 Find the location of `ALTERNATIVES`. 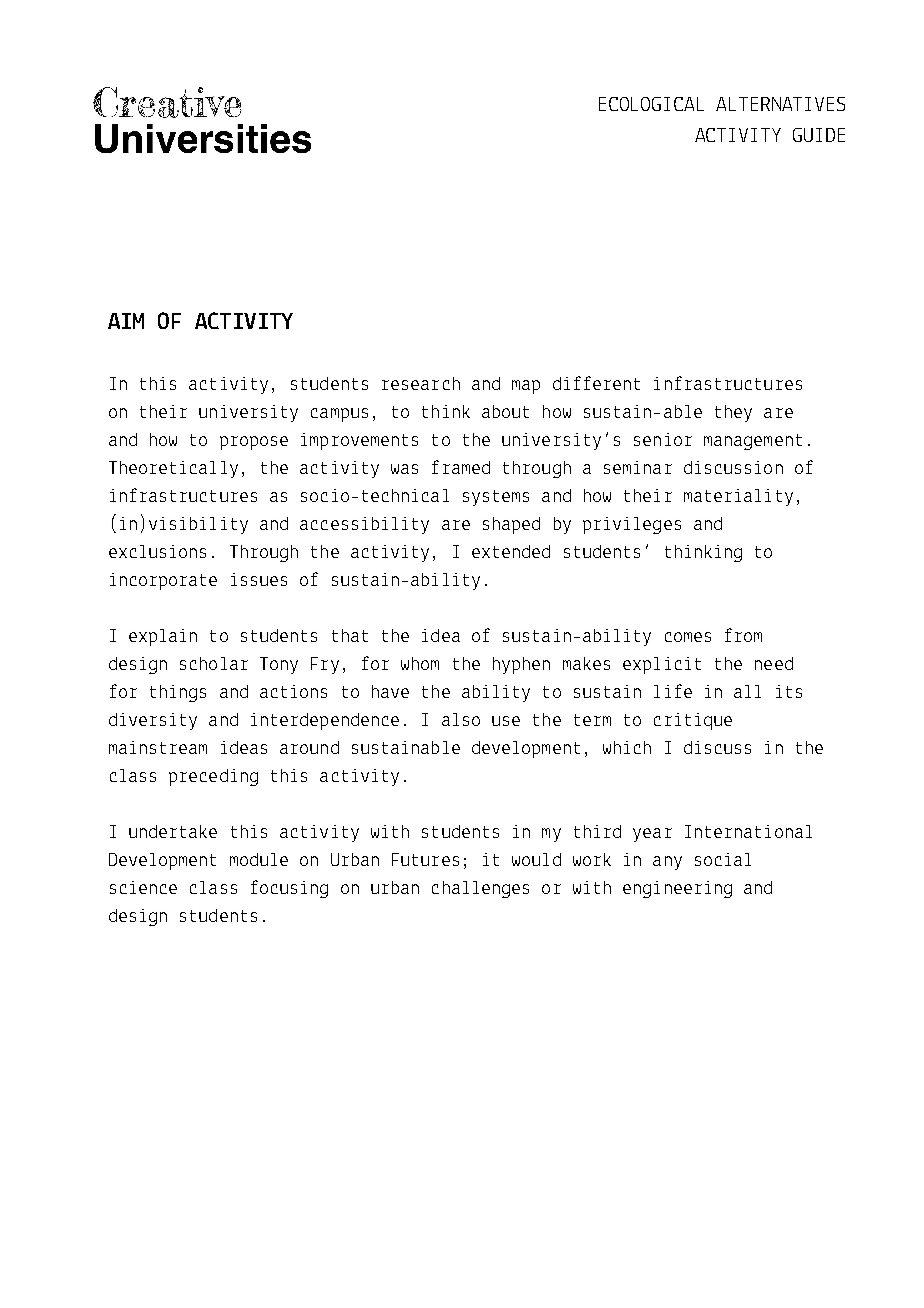

ALTERNATIVES is located at coordinates (780, 104).
